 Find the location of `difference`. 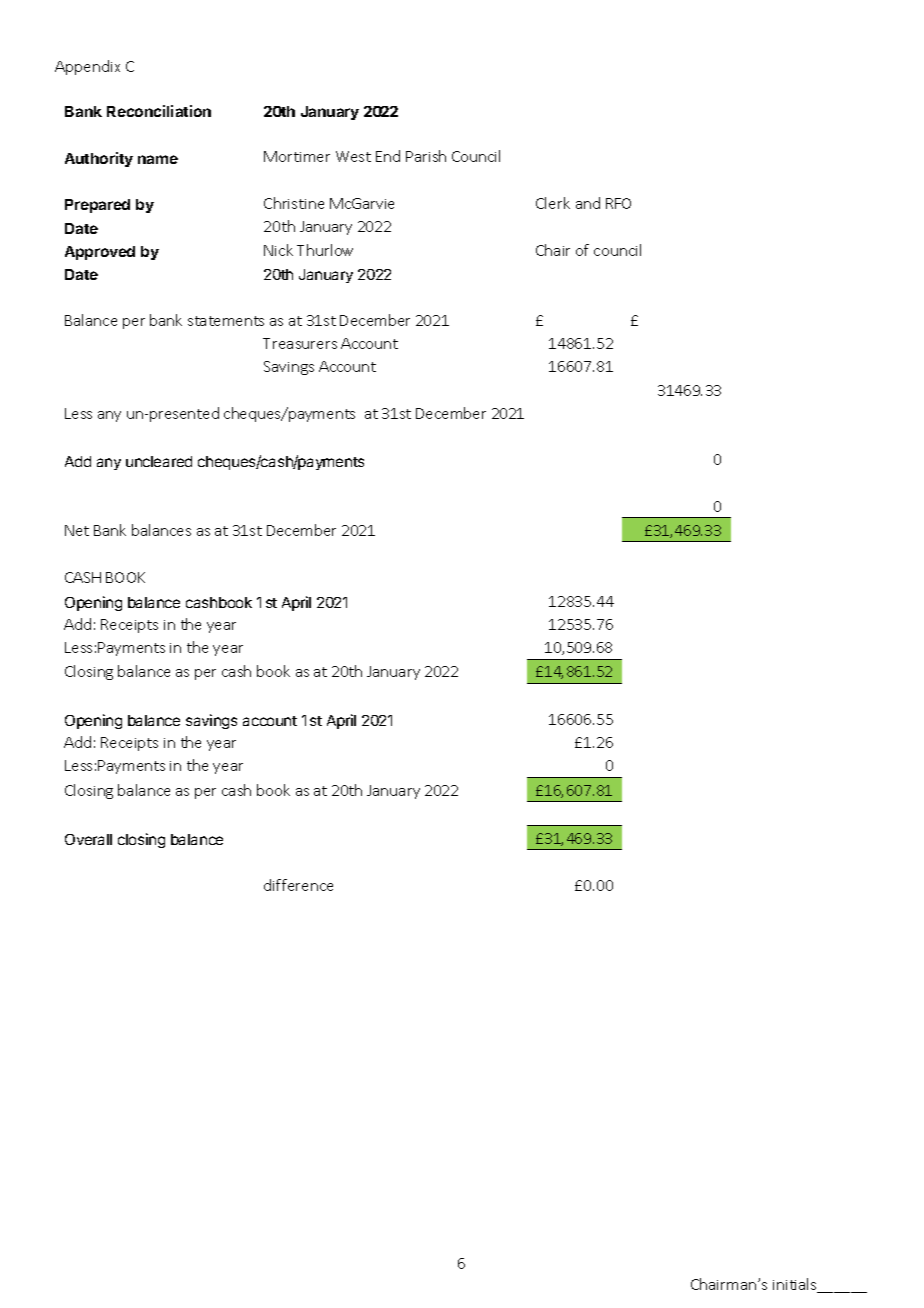

difference is located at coordinates (298, 885).
